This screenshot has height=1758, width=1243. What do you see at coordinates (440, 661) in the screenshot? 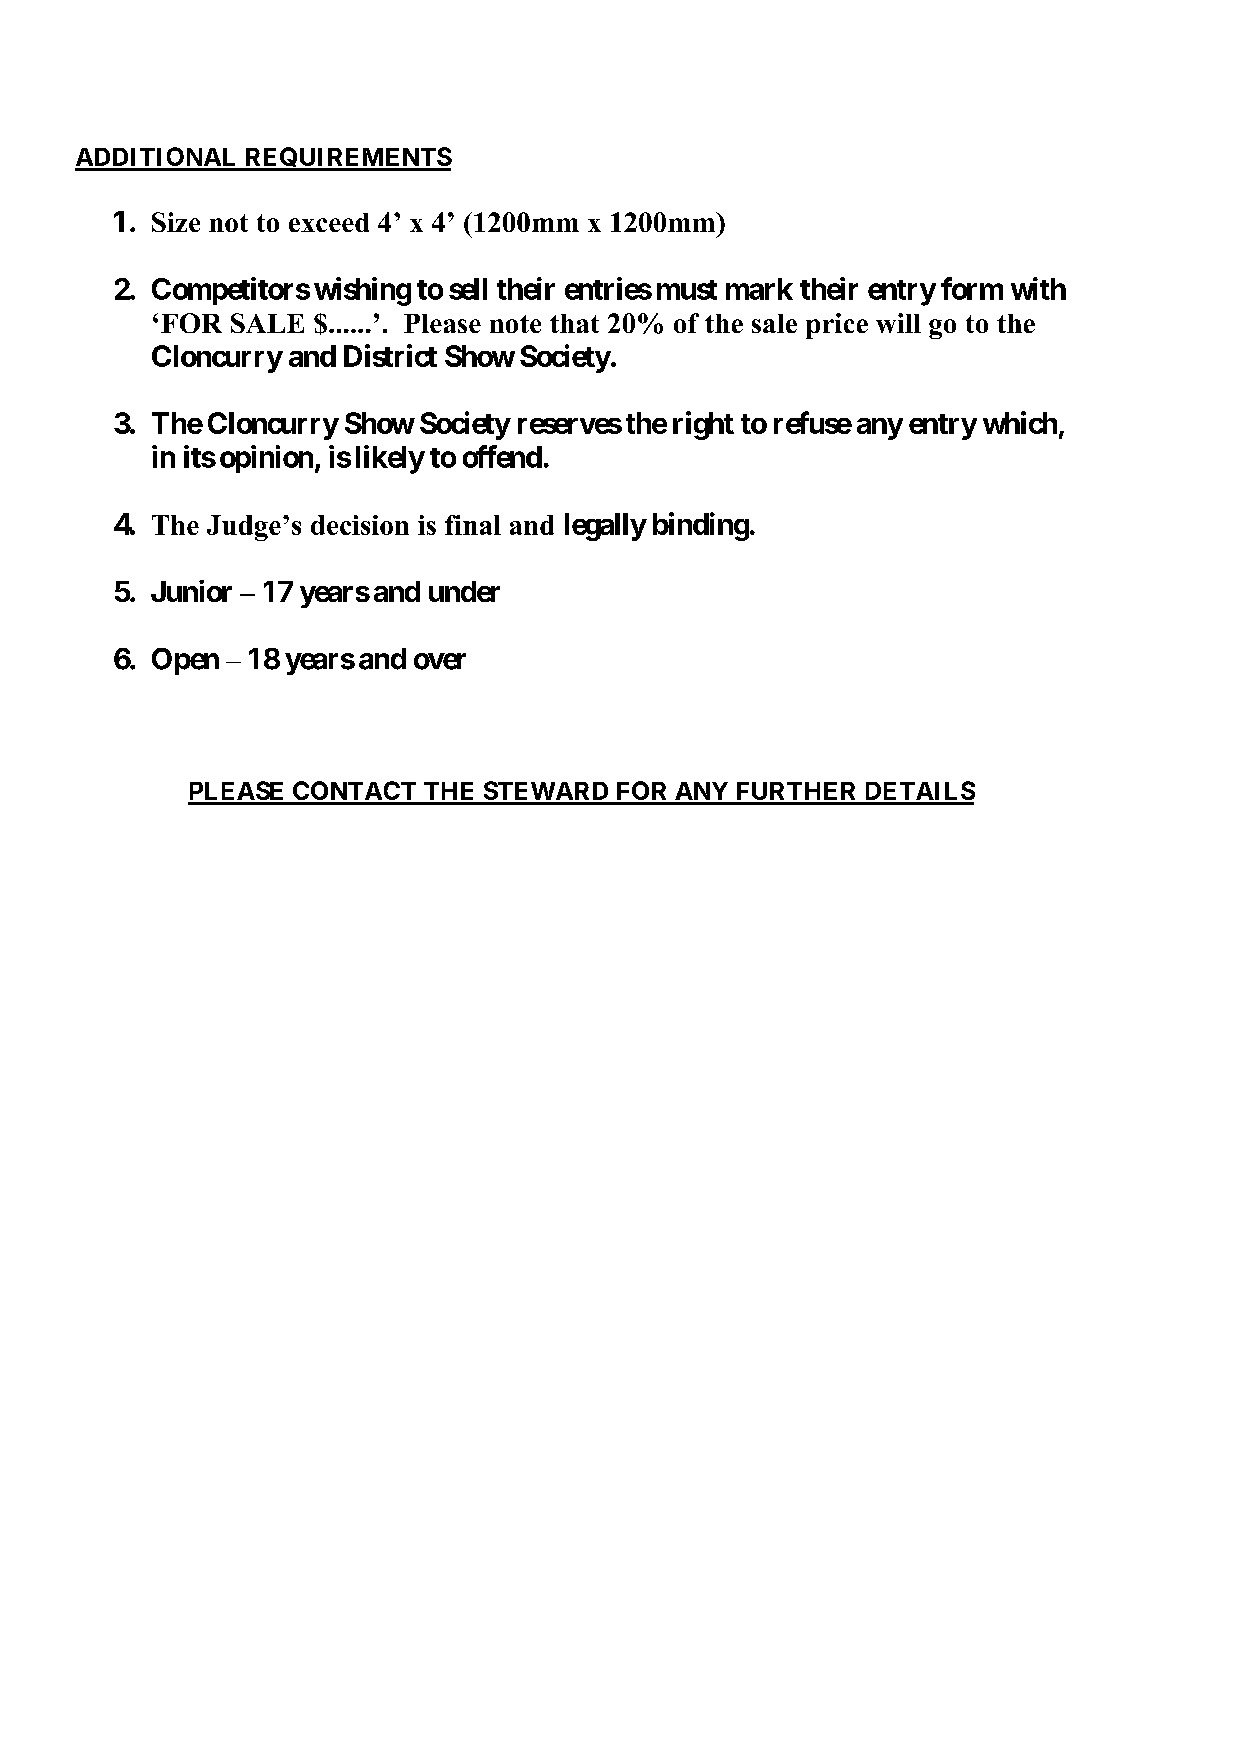
I see `over` at bounding box center [440, 661].
